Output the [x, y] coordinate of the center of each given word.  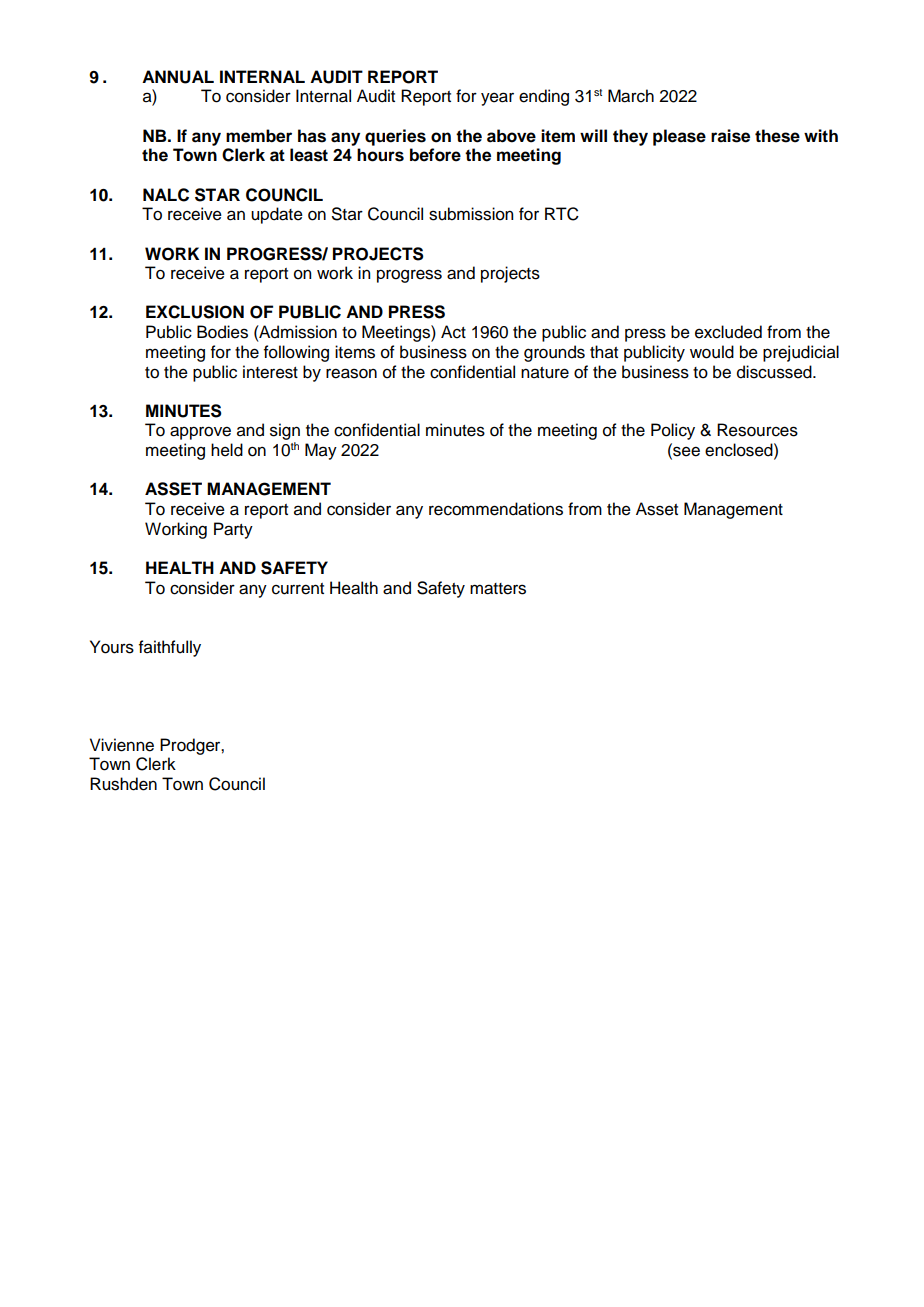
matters [498, 589]
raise [730, 136]
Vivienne [122, 745]
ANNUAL [178, 77]
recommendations [496, 509]
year [497, 99]
